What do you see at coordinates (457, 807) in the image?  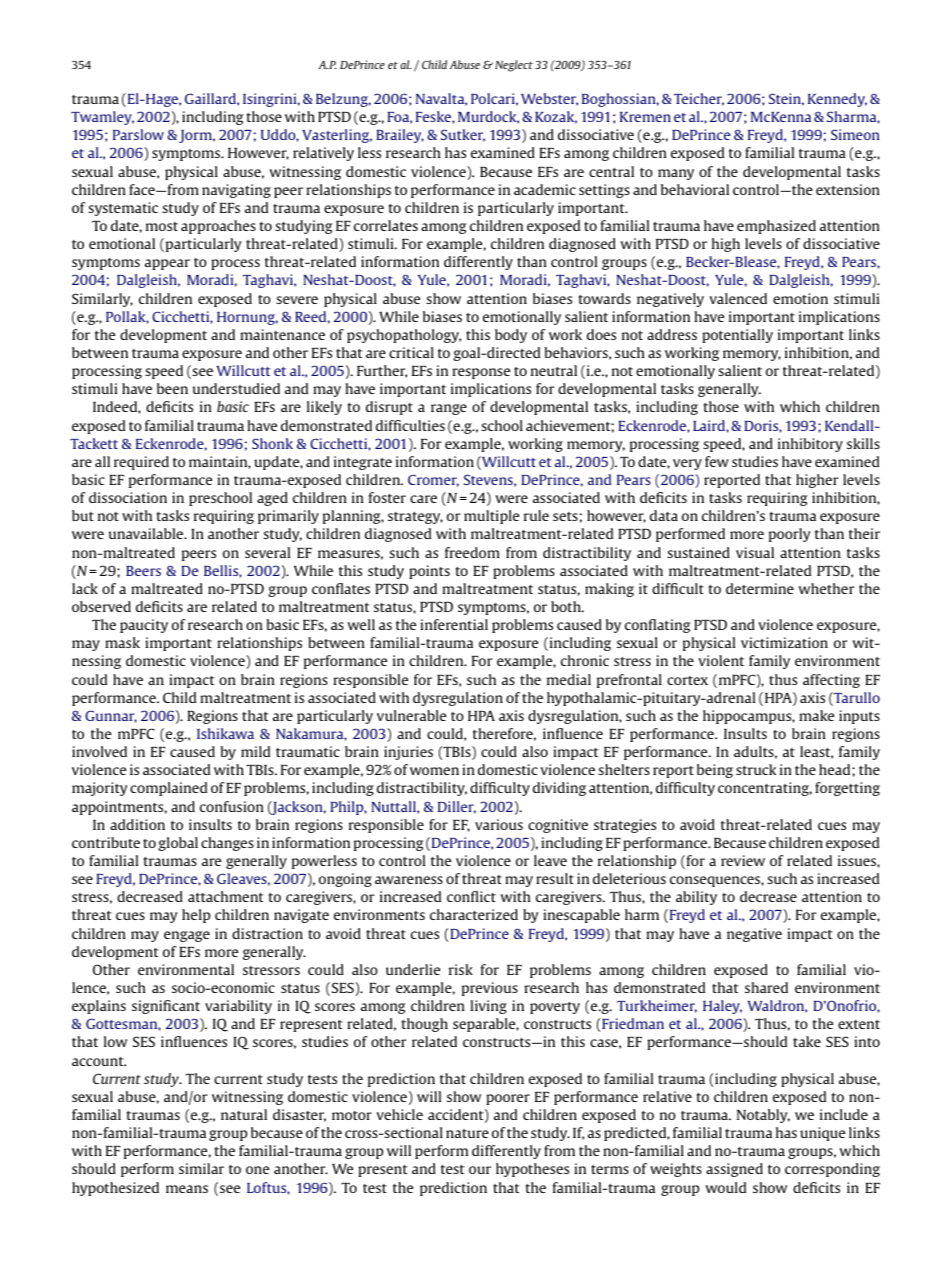 I see `Diller` at bounding box center [457, 807].
